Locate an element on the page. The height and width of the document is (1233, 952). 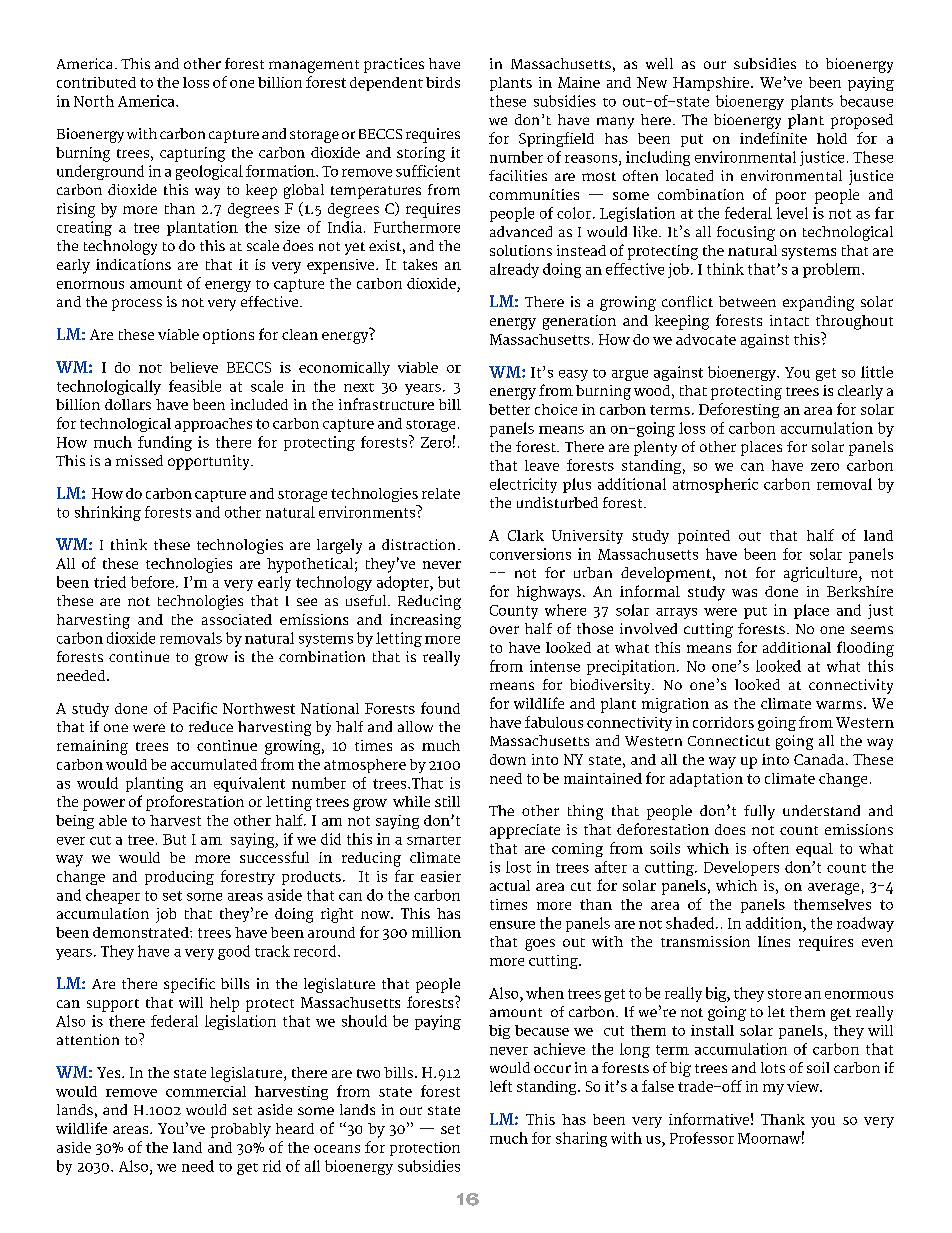
plants is located at coordinates (812, 102).
